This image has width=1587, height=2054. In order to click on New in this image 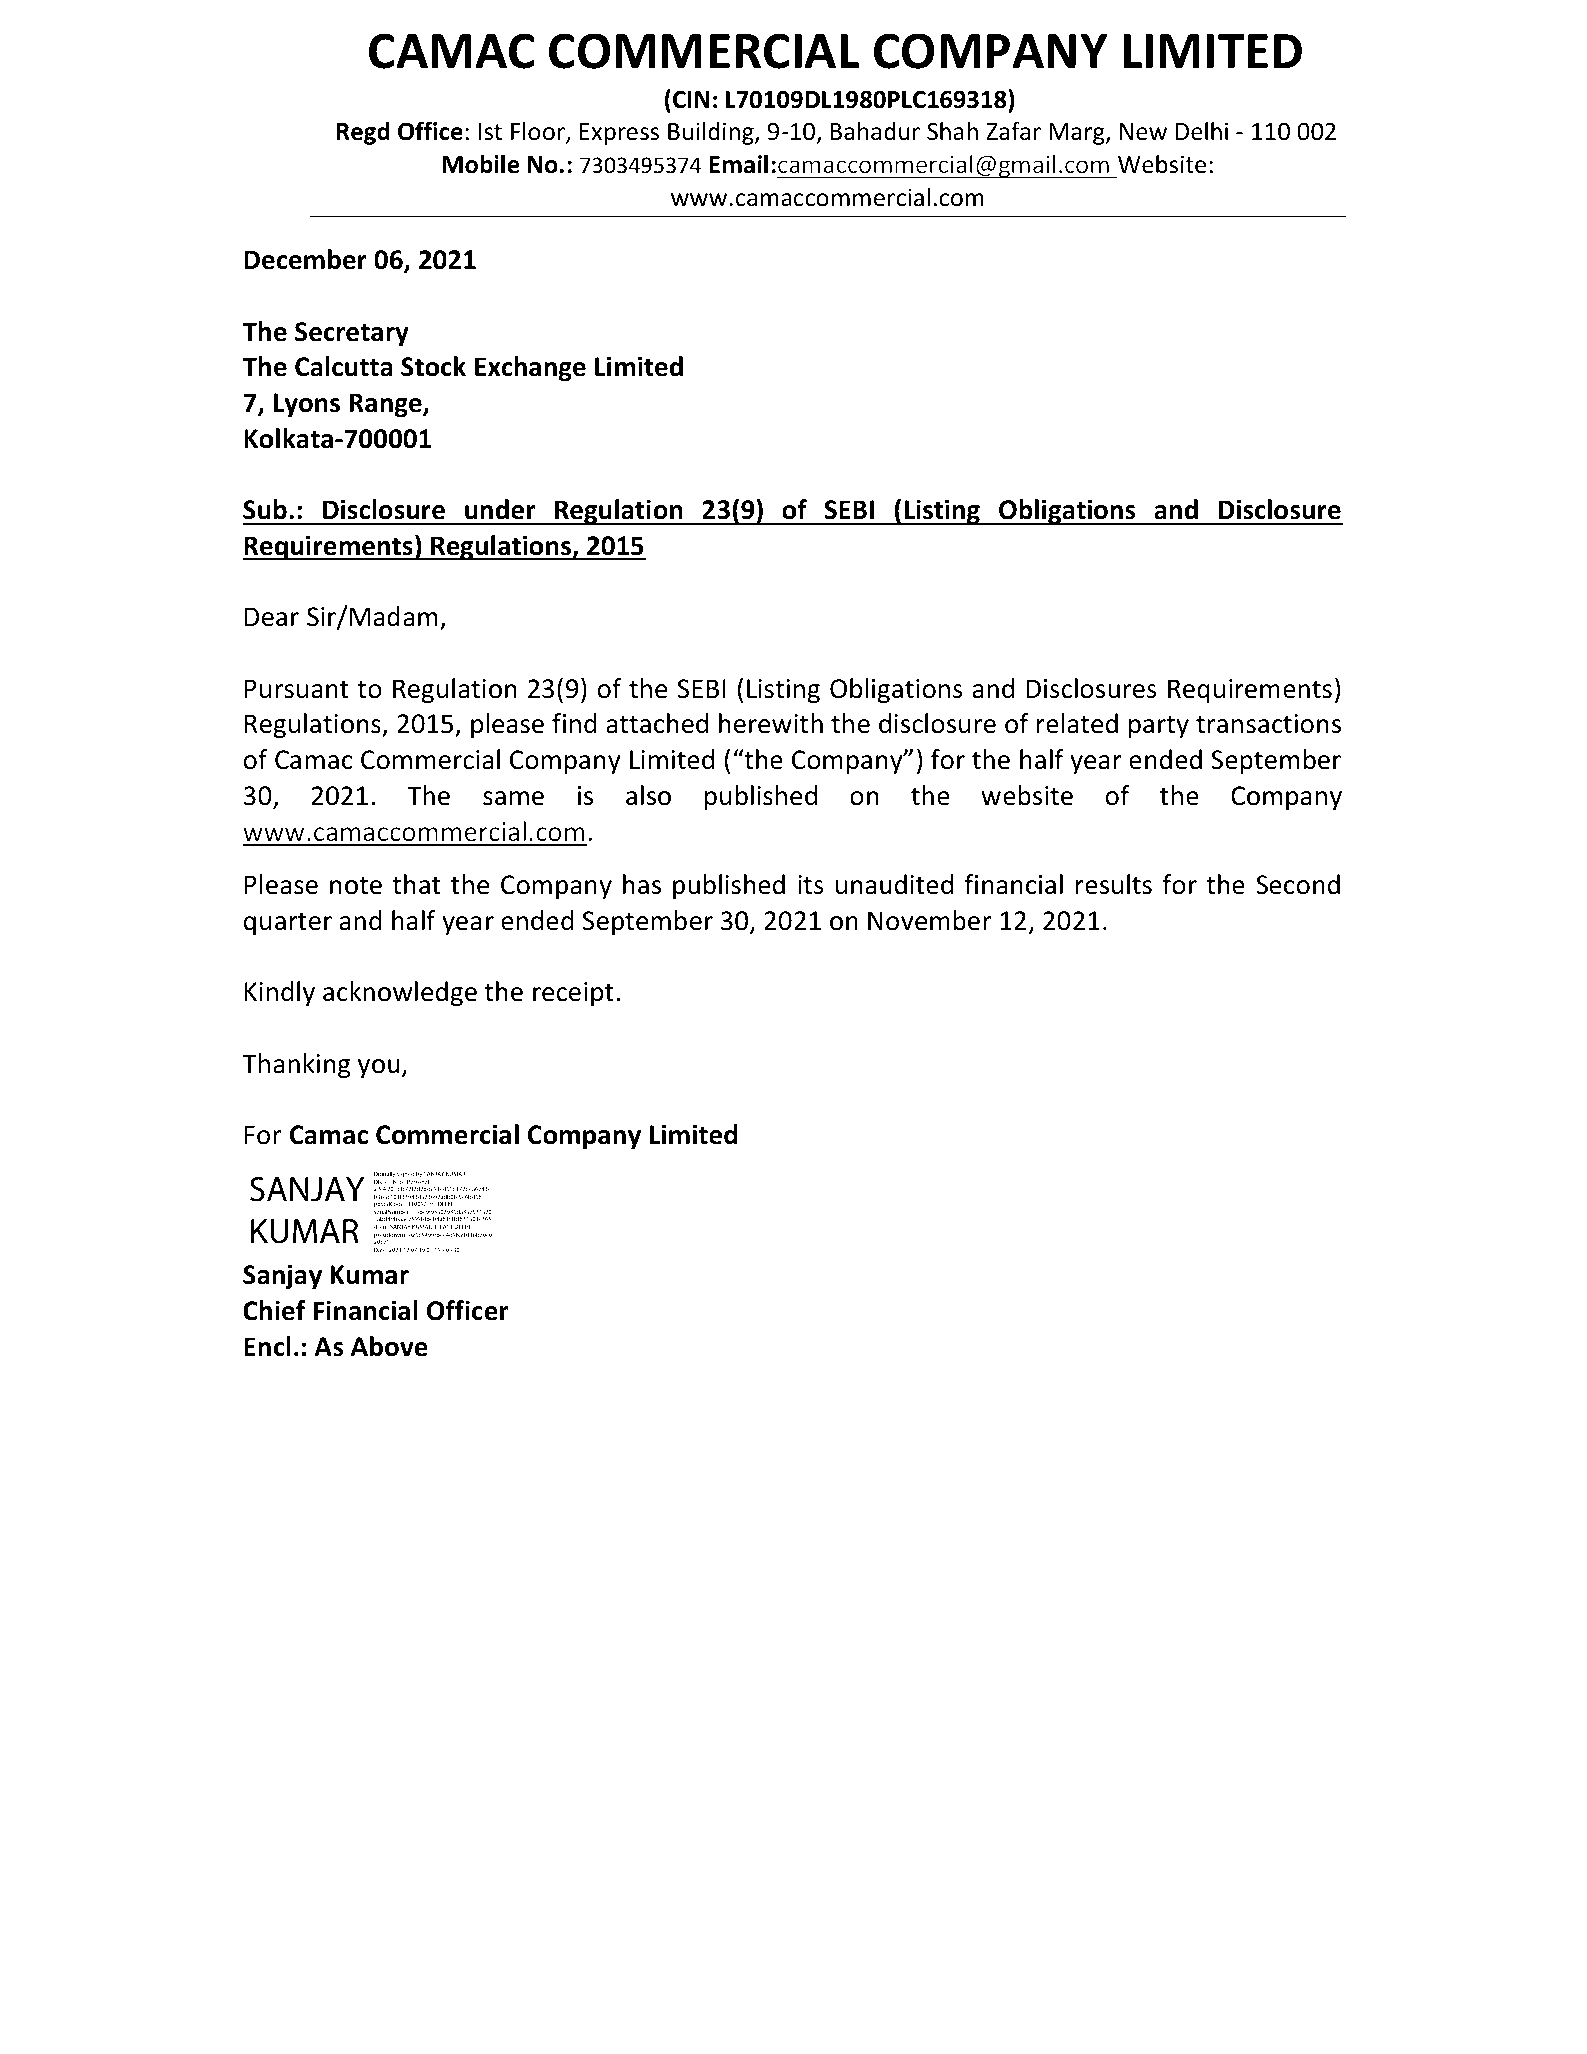, I will do `click(1143, 132)`.
